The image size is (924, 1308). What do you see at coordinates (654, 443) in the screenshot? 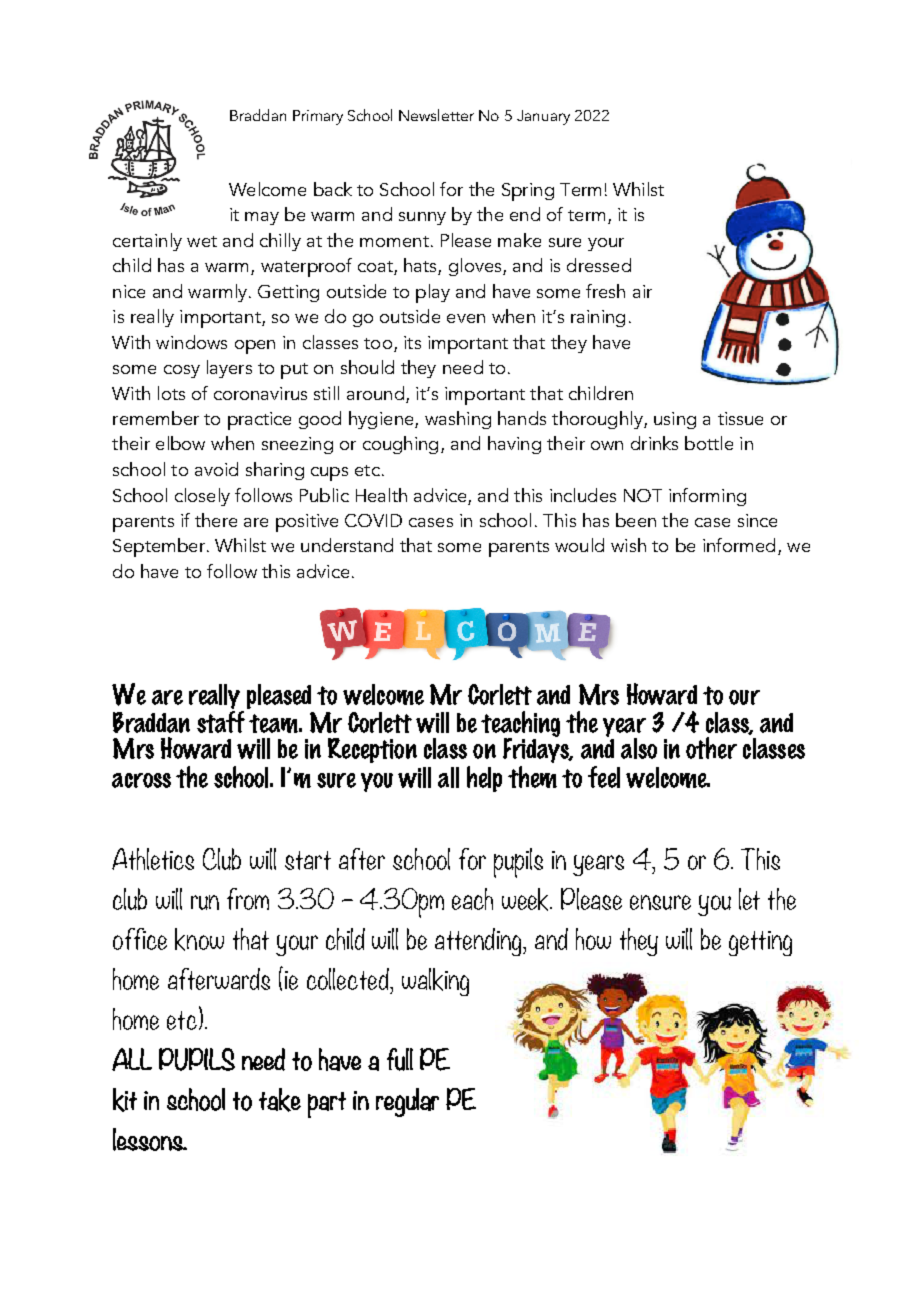
I see `drinks` at bounding box center [654, 443].
